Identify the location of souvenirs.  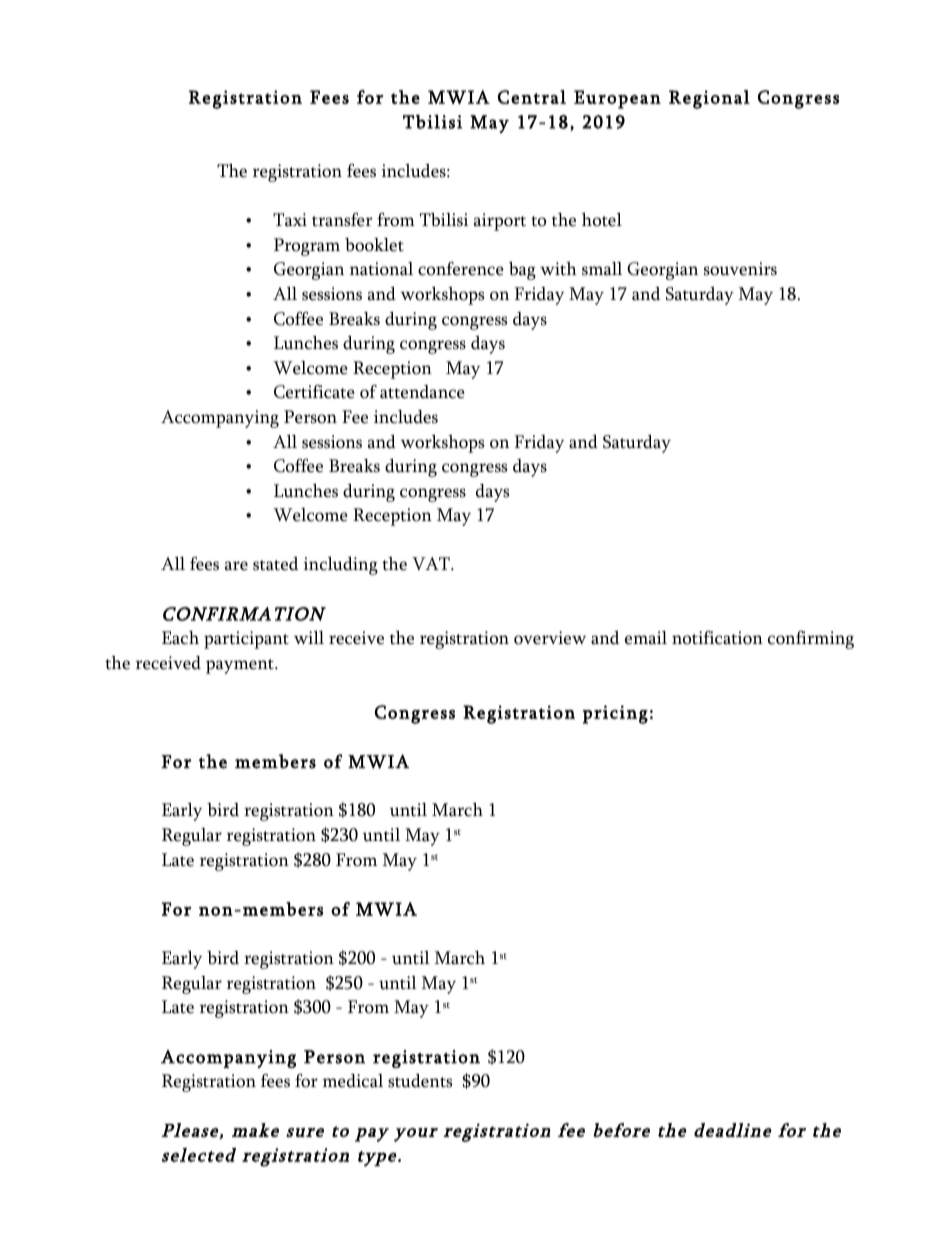
(740, 269).
